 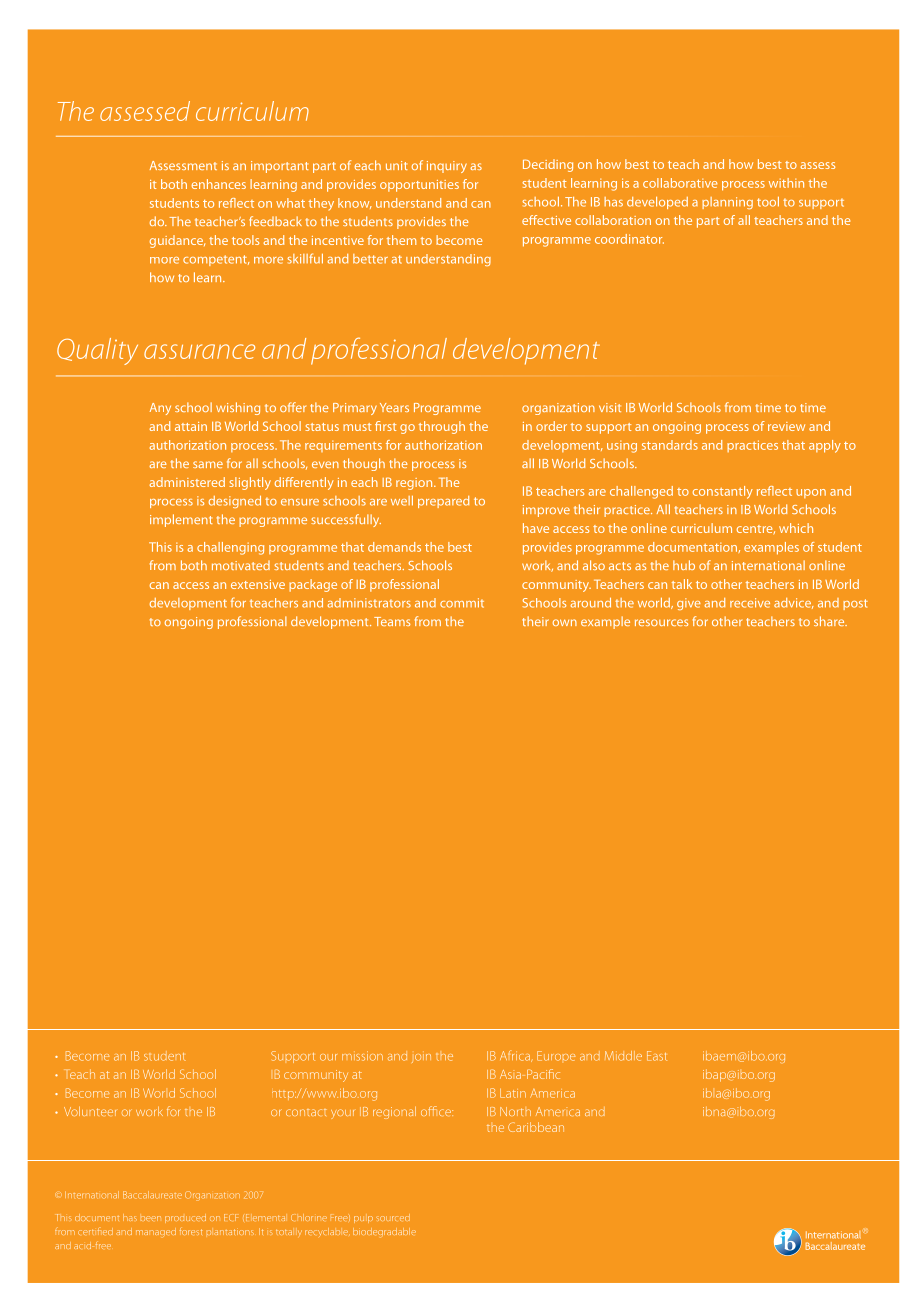 I want to click on prepared, so click(x=443, y=502).
